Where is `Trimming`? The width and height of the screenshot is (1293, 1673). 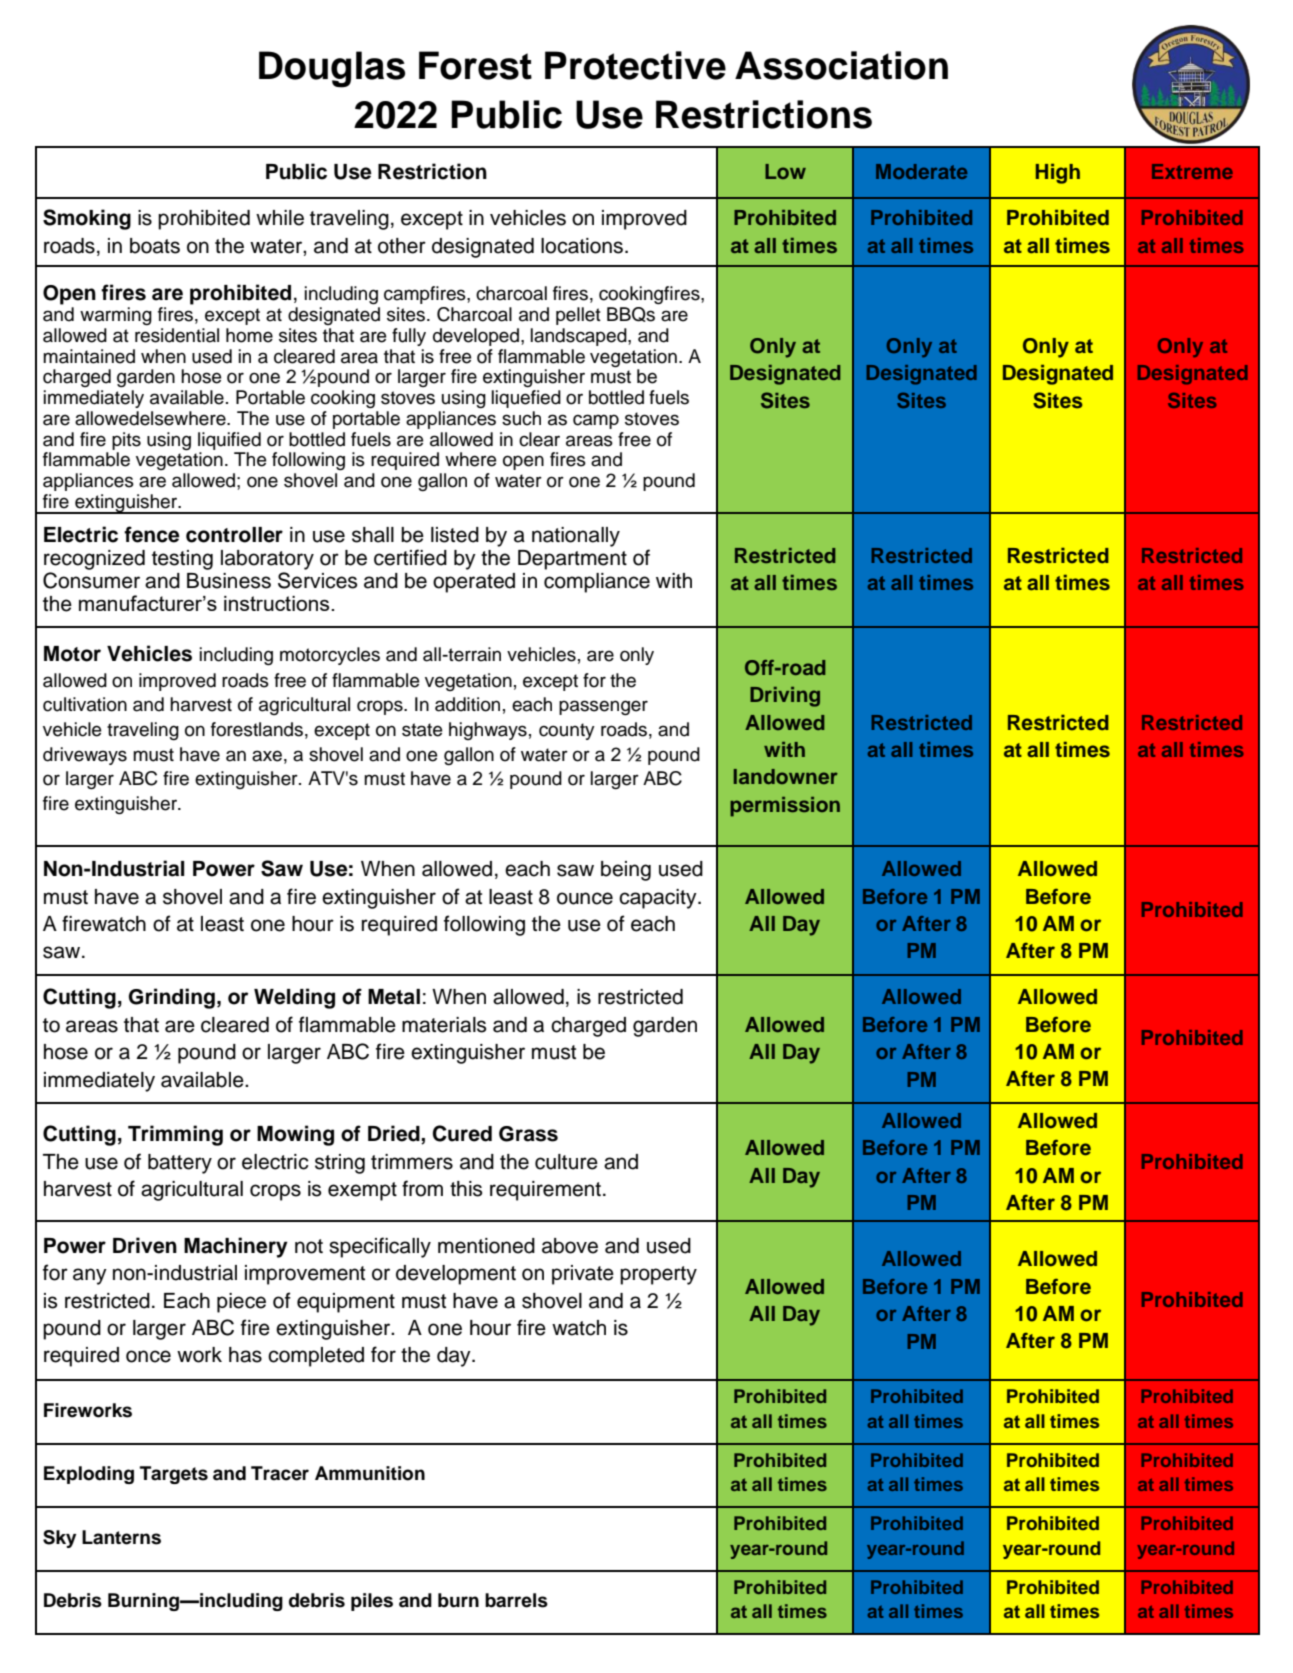
Trimming is located at coordinates (175, 1135).
